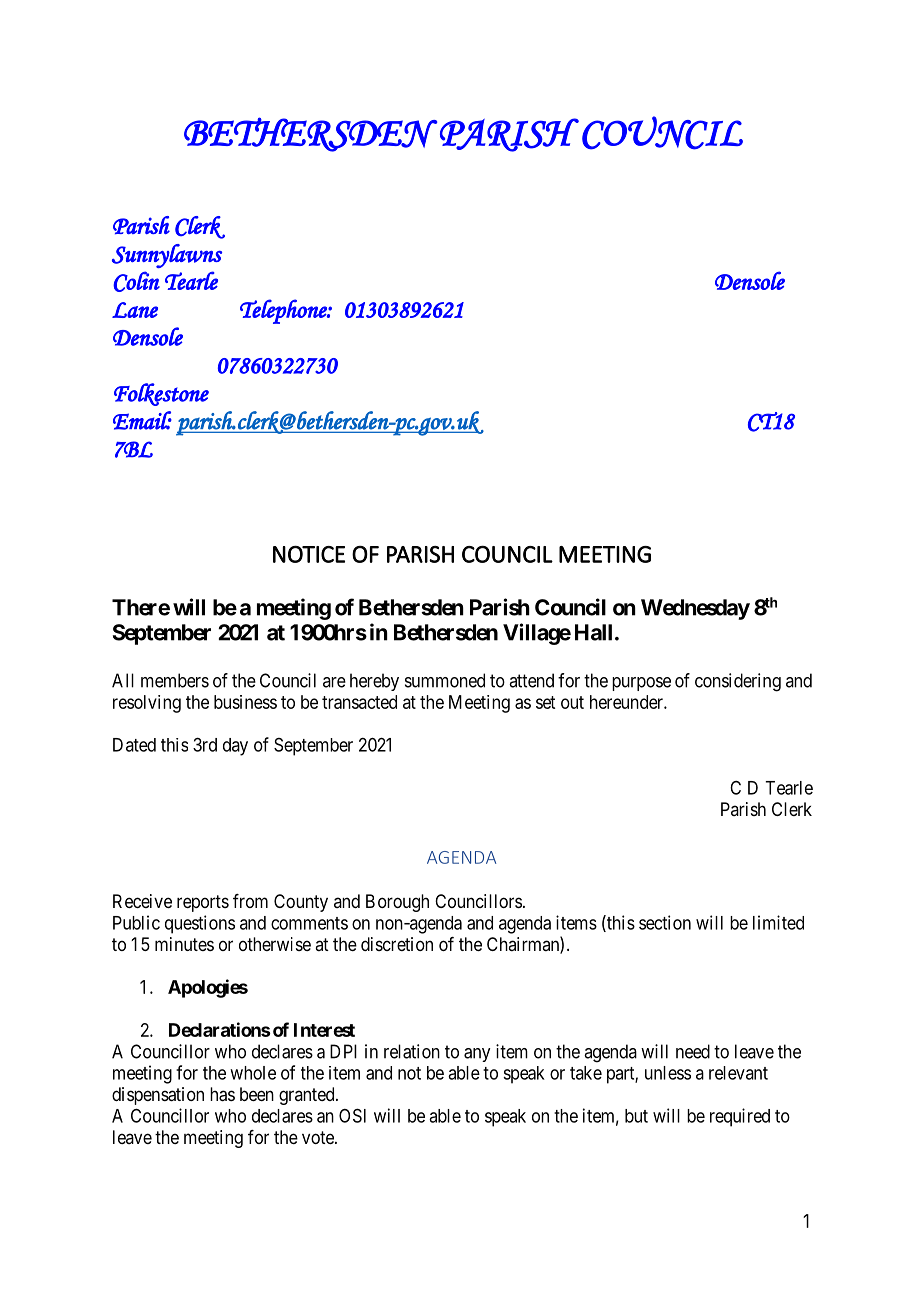 The width and height of the screenshot is (924, 1308). I want to click on summoned, so click(445, 680).
